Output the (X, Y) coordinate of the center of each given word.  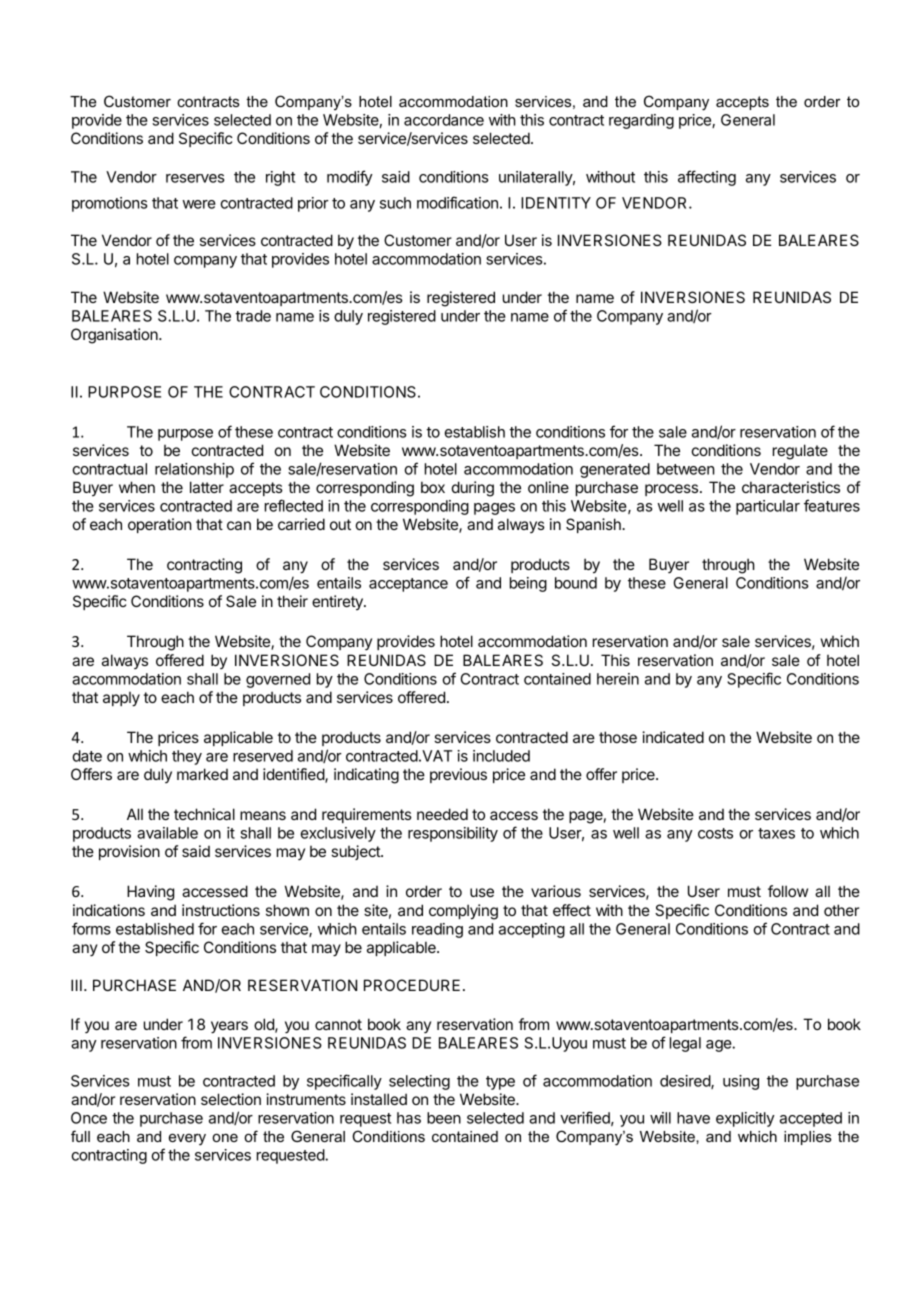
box (433, 487)
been (444, 1118)
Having (150, 893)
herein (618, 679)
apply (121, 699)
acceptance (408, 585)
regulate (800, 452)
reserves (195, 178)
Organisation (115, 336)
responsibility (453, 834)
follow (788, 891)
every (187, 1140)
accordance (444, 120)
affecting (707, 178)
